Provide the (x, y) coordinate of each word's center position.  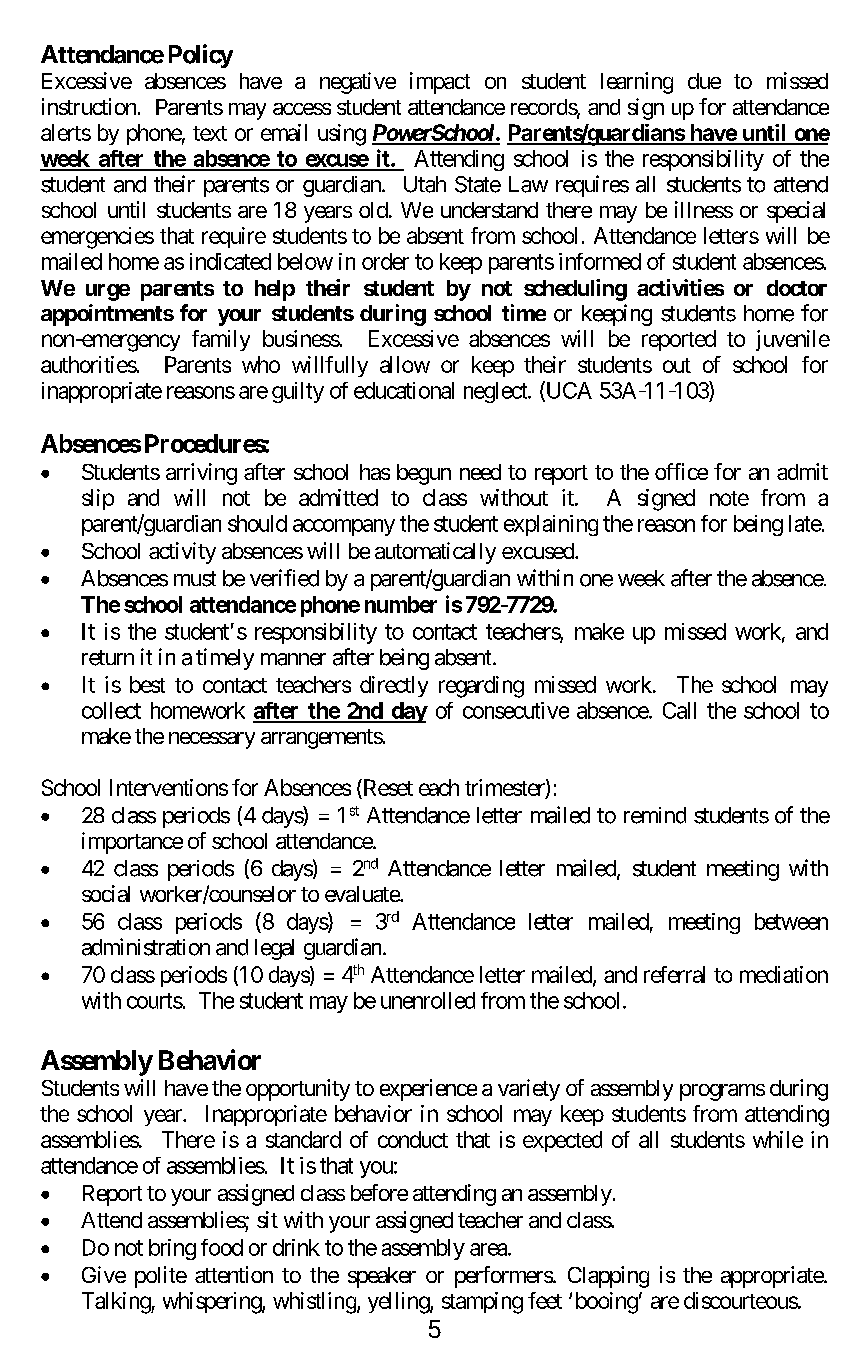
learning (637, 83)
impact (440, 83)
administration (146, 947)
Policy (201, 56)
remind (655, 815)
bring (172, 1249)
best (147, 684)
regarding (481, 687)
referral (674, 974)
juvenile (793, 340)
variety (529, 1090)
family (221, 340)
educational (404, 390)
